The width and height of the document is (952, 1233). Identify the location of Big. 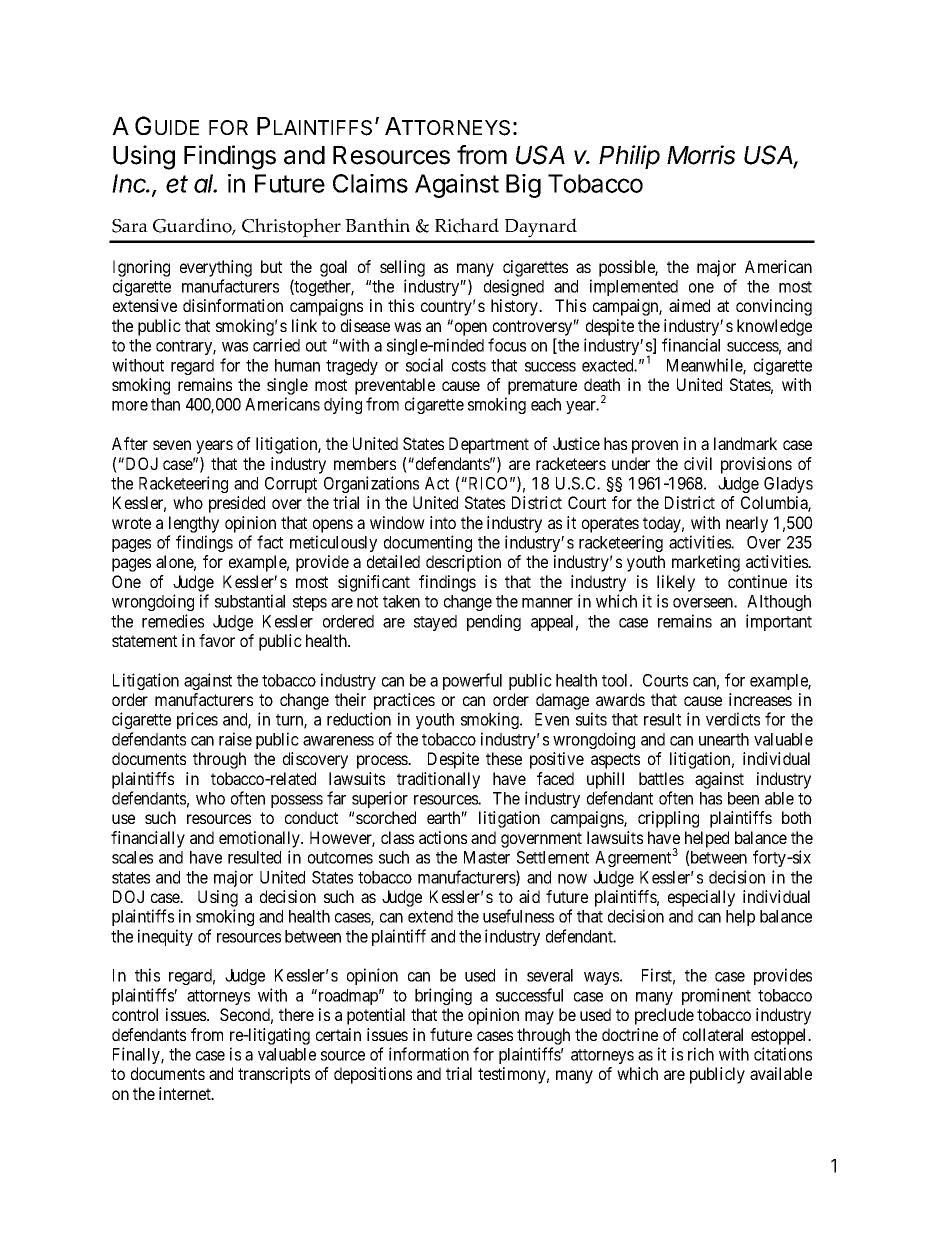
(523, 186).
